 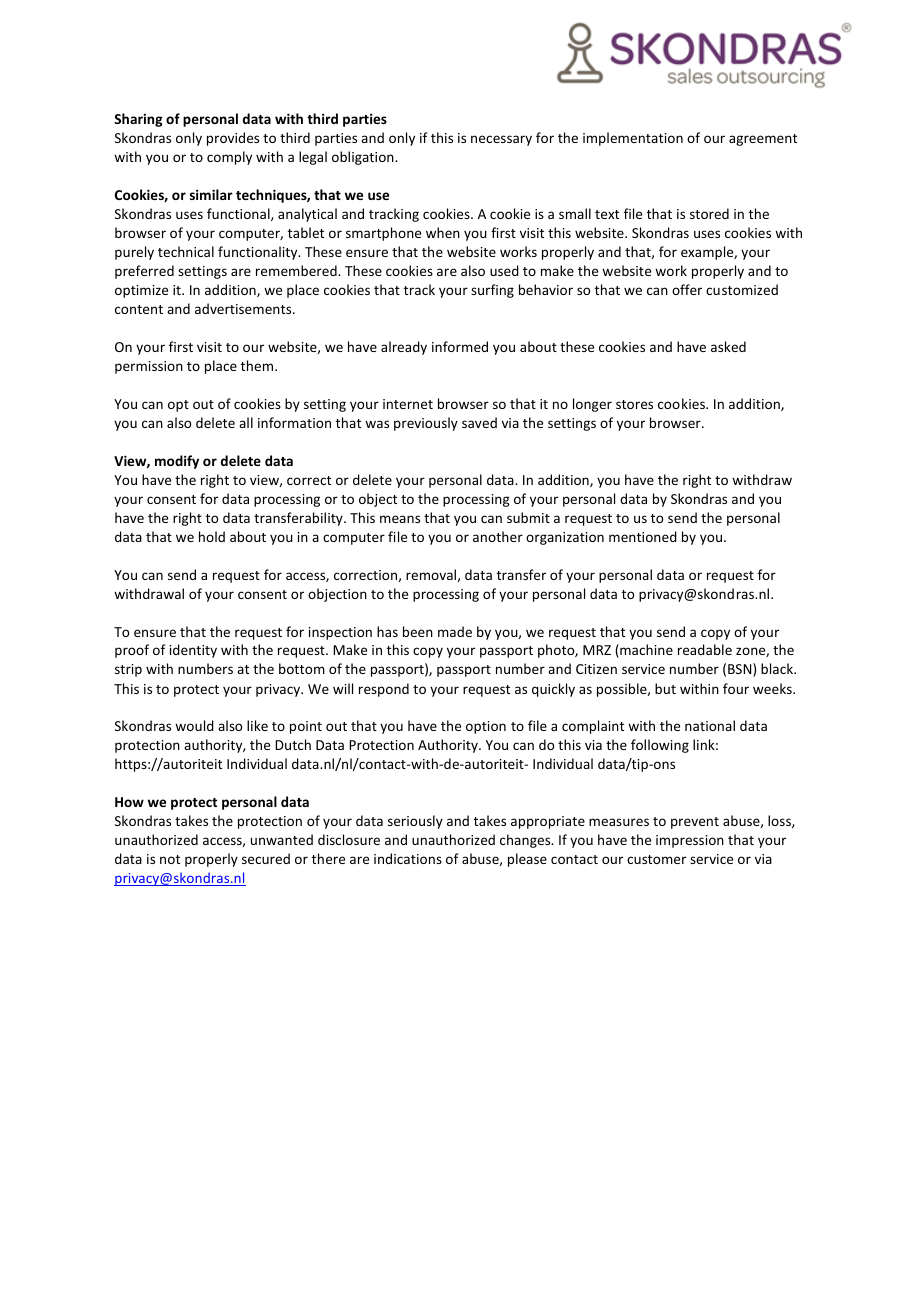 What do you see at coordinates (266, 858) in the page?
I see `secured` at bounding box center [266, 858].
